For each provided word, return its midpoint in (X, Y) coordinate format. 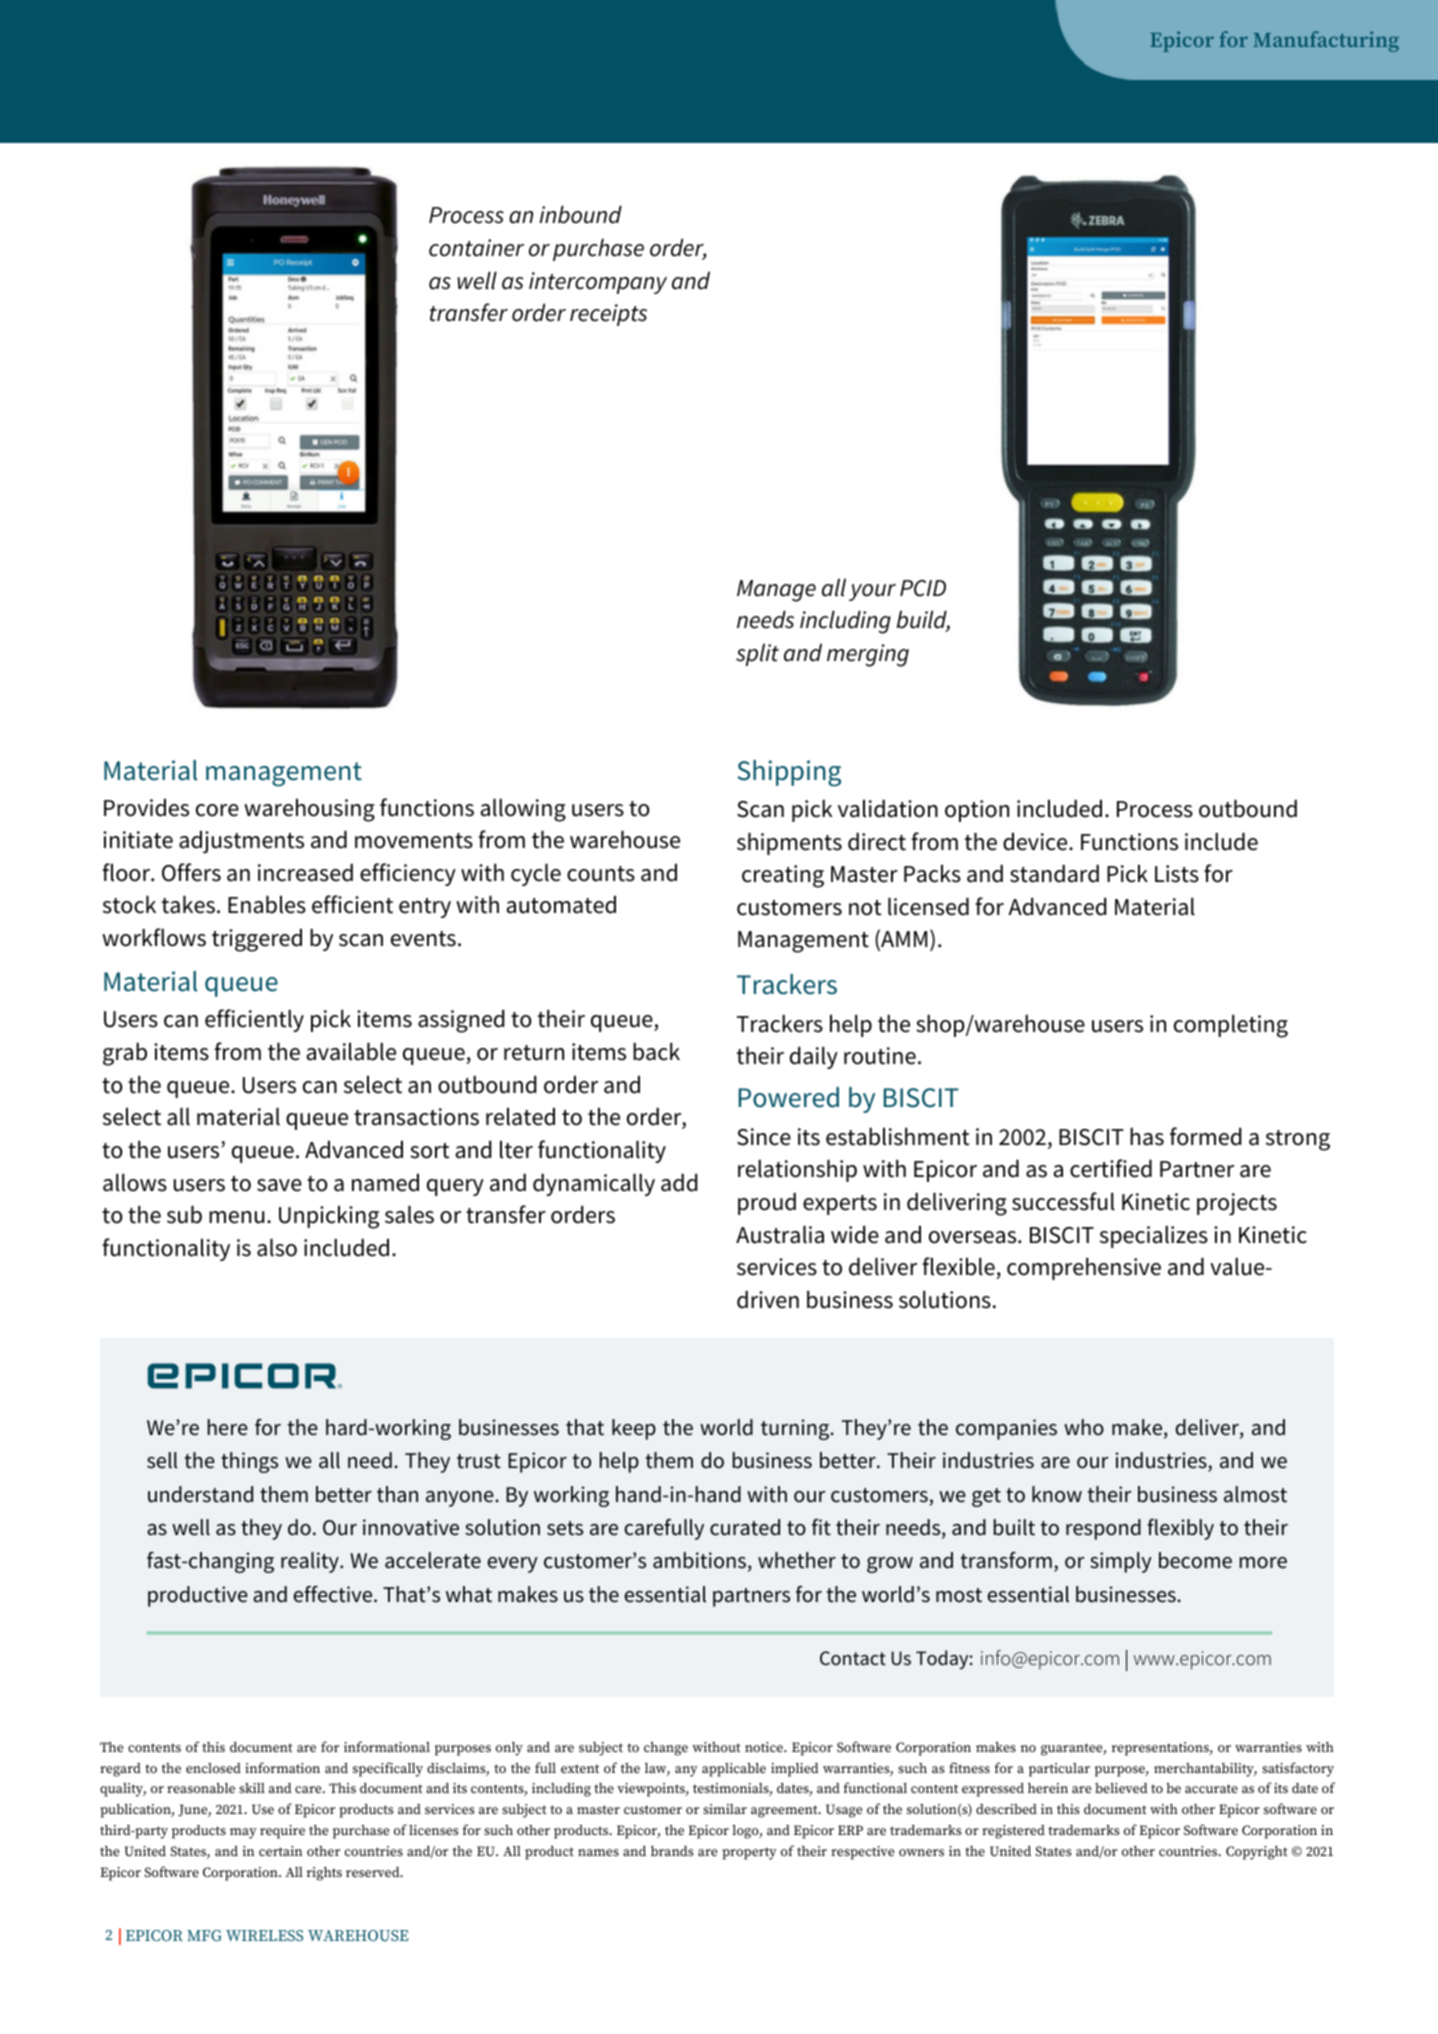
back (656, 1051)
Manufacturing (1326, 41)
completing (1231, 1026)
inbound (581, 214)
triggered (257, 940)
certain (280, 1851)
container (476, 248)
